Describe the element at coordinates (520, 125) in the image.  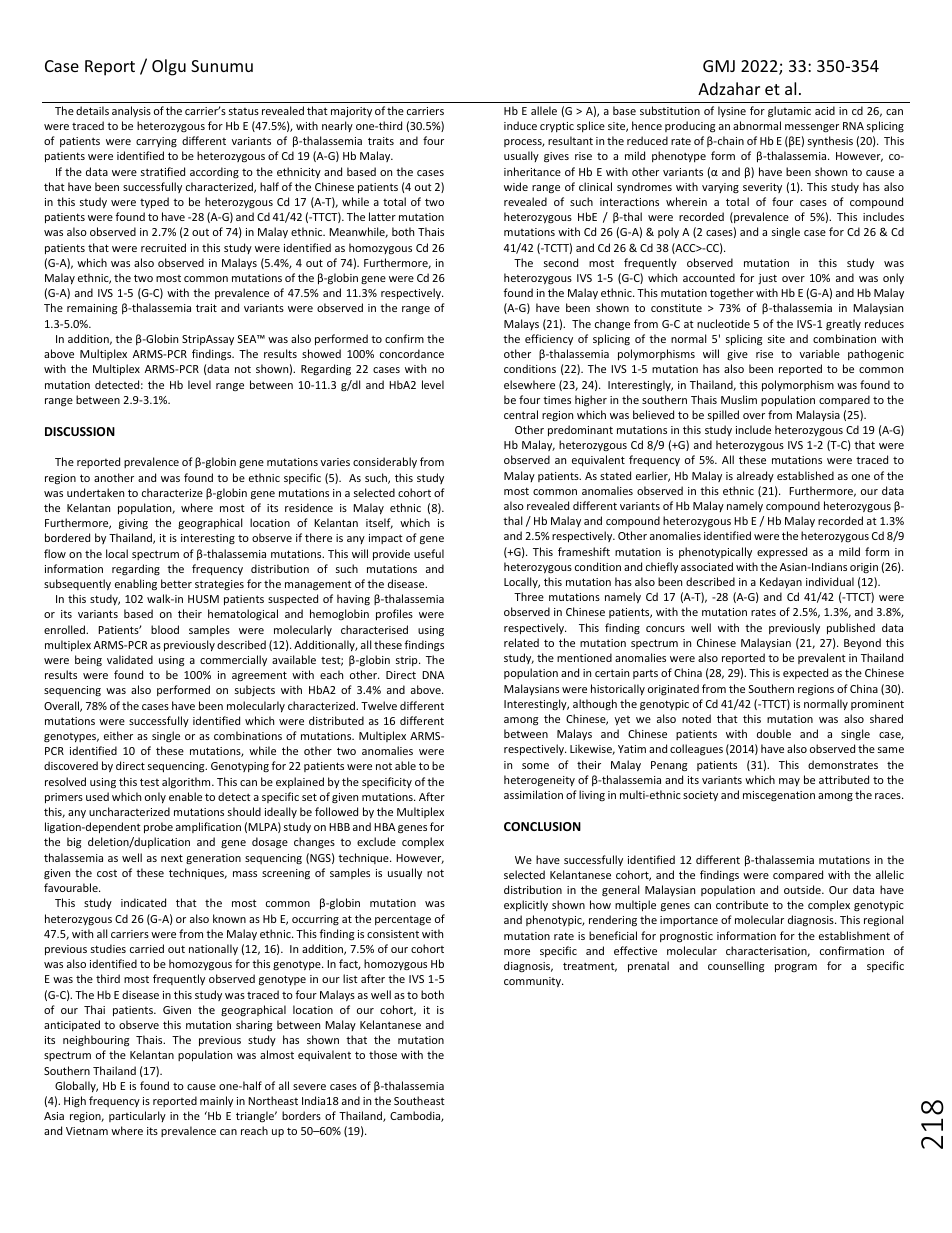
I see `induce` at that location.
